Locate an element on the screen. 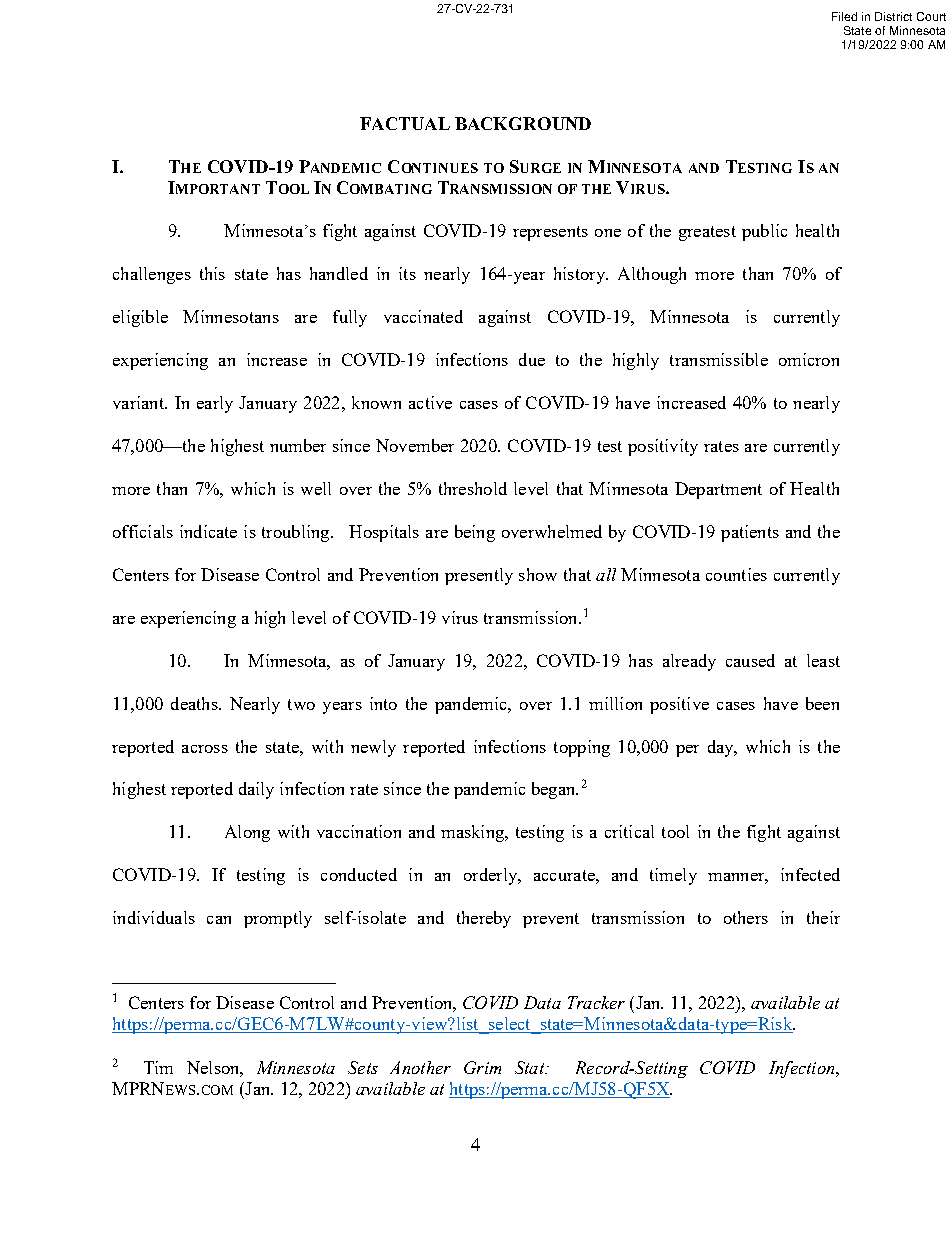  BACKGROUND is located at coordinates (523, 123).
